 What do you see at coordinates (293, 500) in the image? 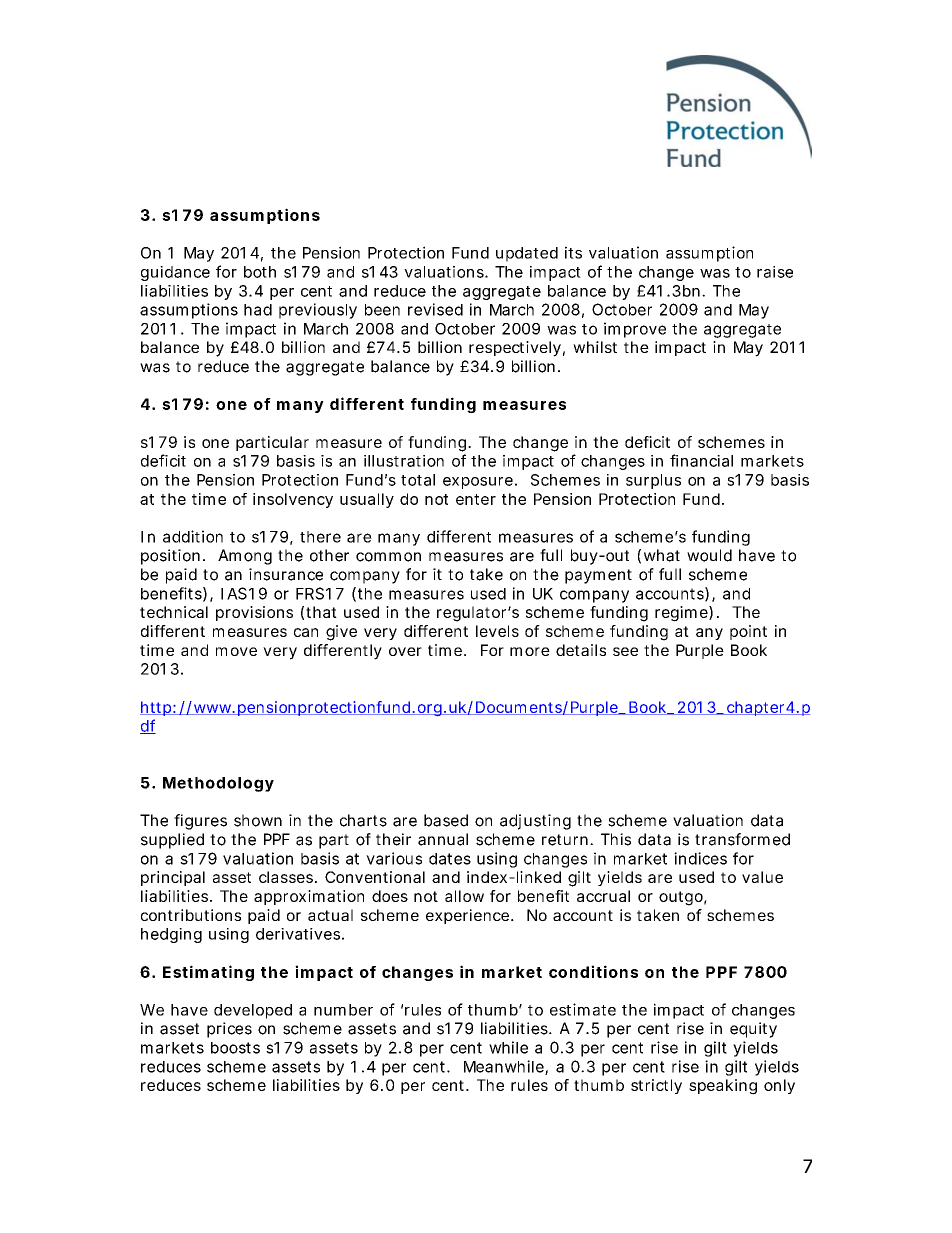
I see `insolvency` at bounding box center [293, 500].
